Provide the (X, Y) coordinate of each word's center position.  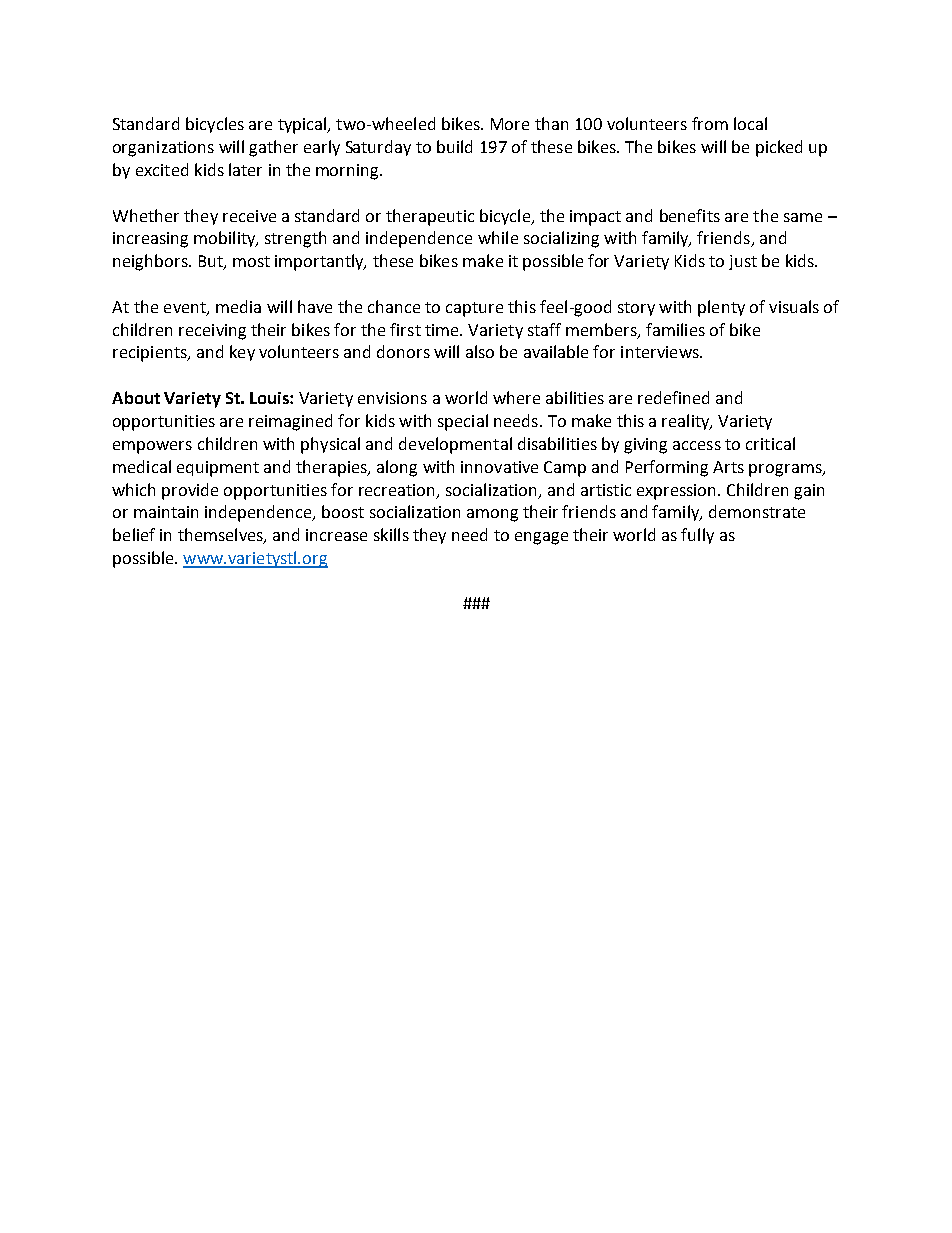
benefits (690, 215)
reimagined (290, 422)
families (675, 329)
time (443, 330)
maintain (166, 512)
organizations (163, 149)
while (498, 237)
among (492, 515)
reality (687, 422)
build (454, 146)
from (710, 123)
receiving (212, 332)
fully (697, 536)
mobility (226, 239)
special (463, 422)
